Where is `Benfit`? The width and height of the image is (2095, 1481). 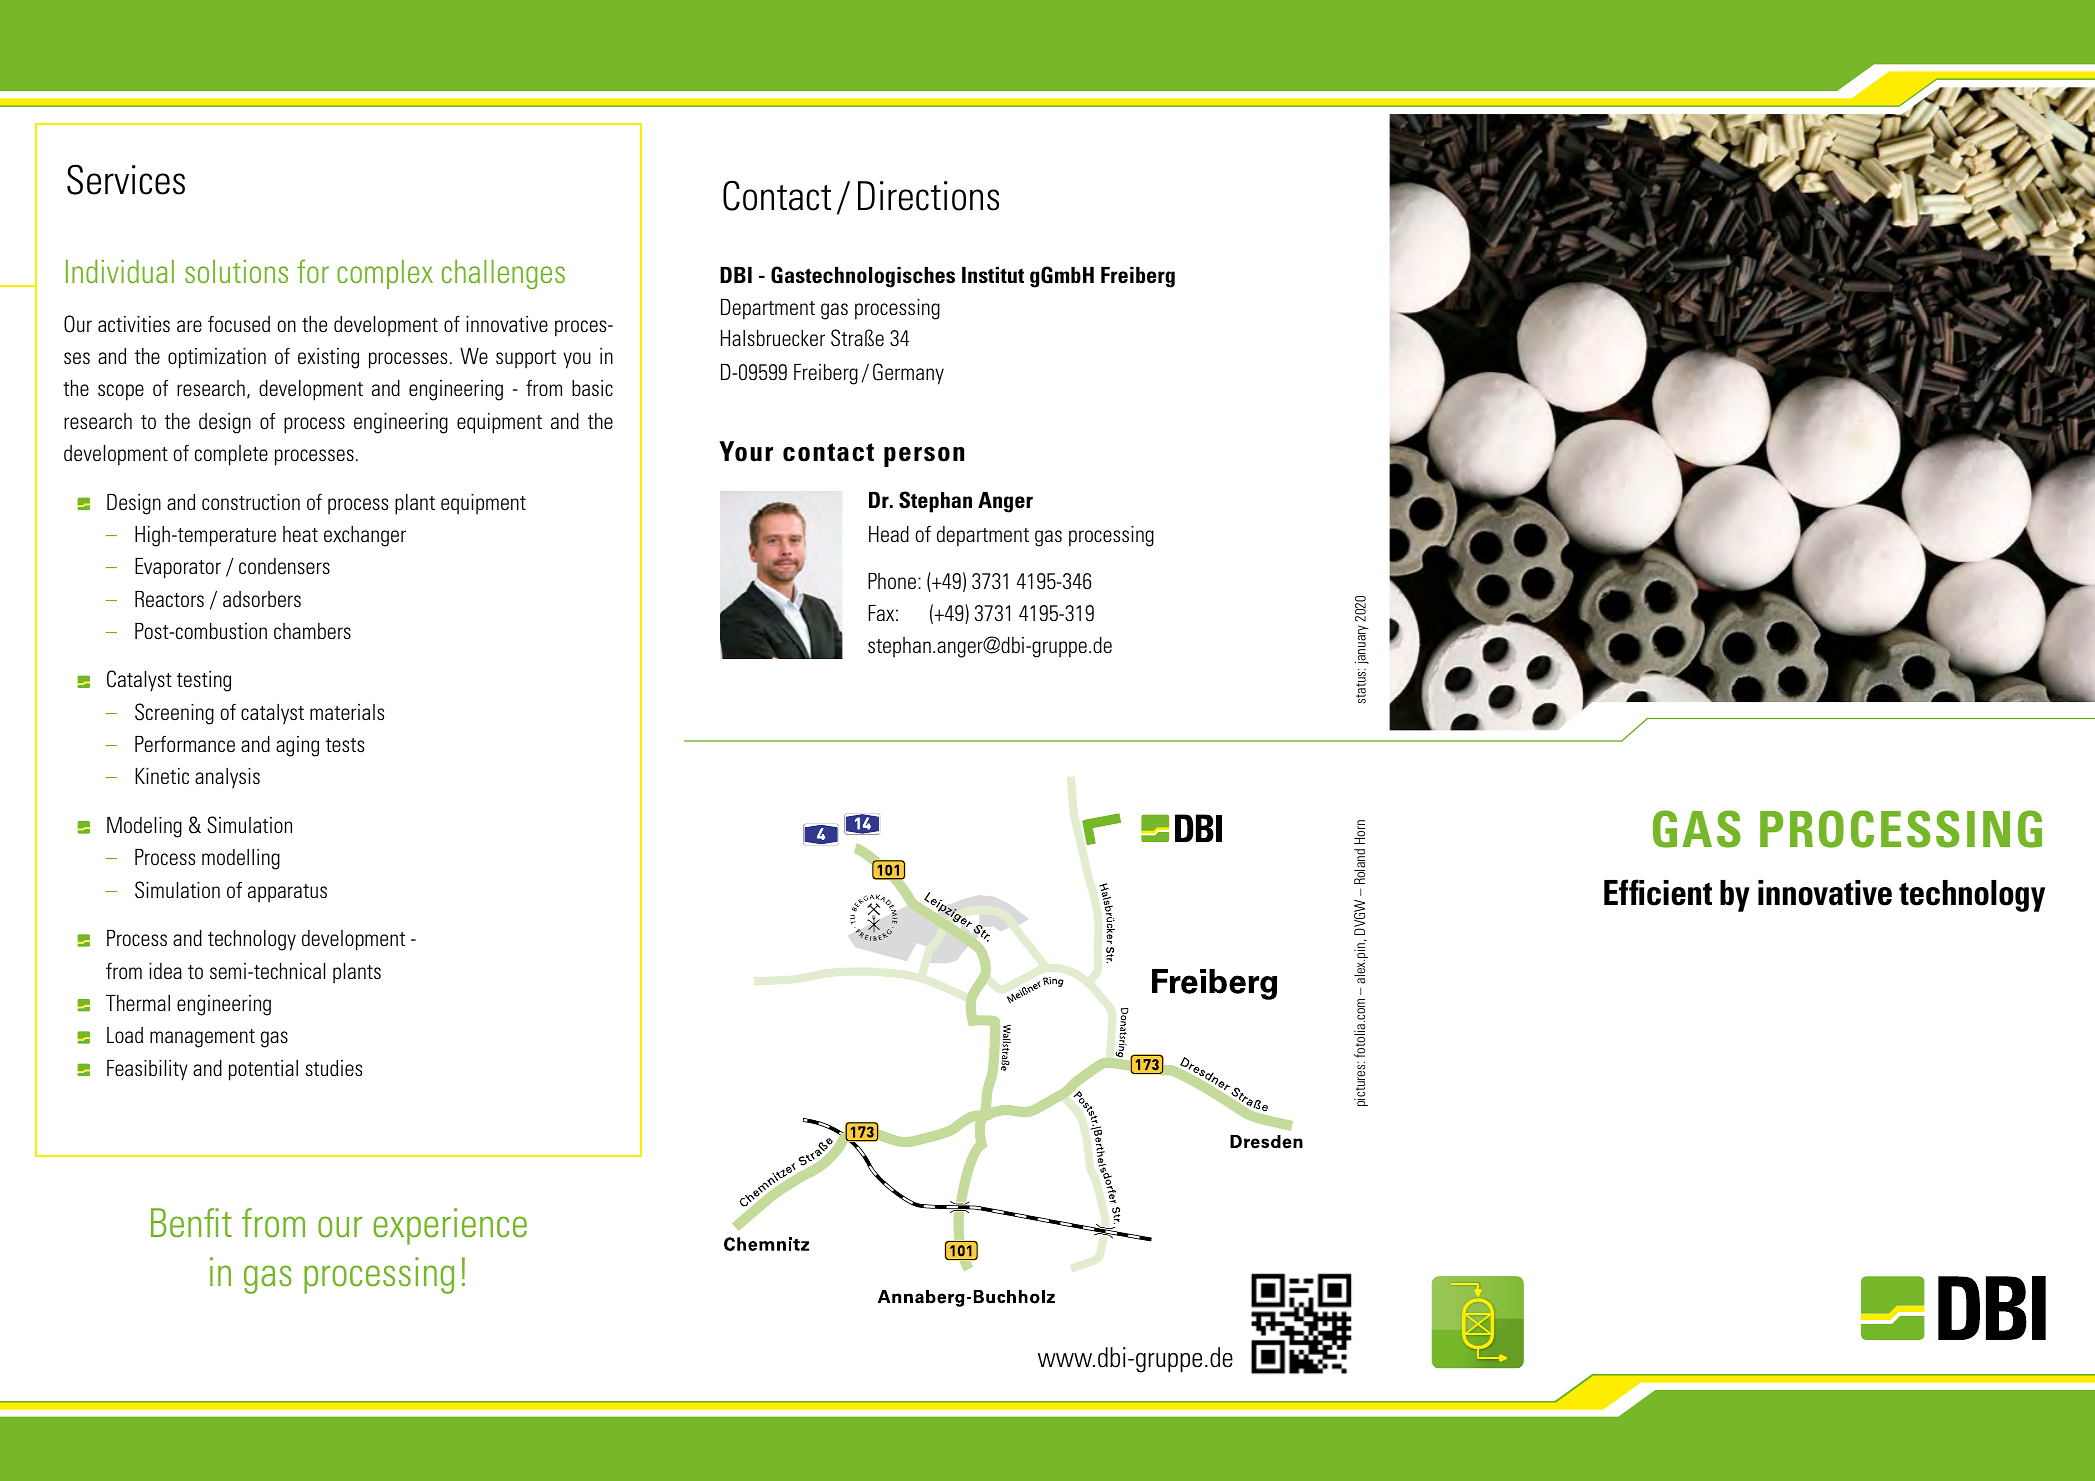 Benfit is located at coordinates (191, 1223).
